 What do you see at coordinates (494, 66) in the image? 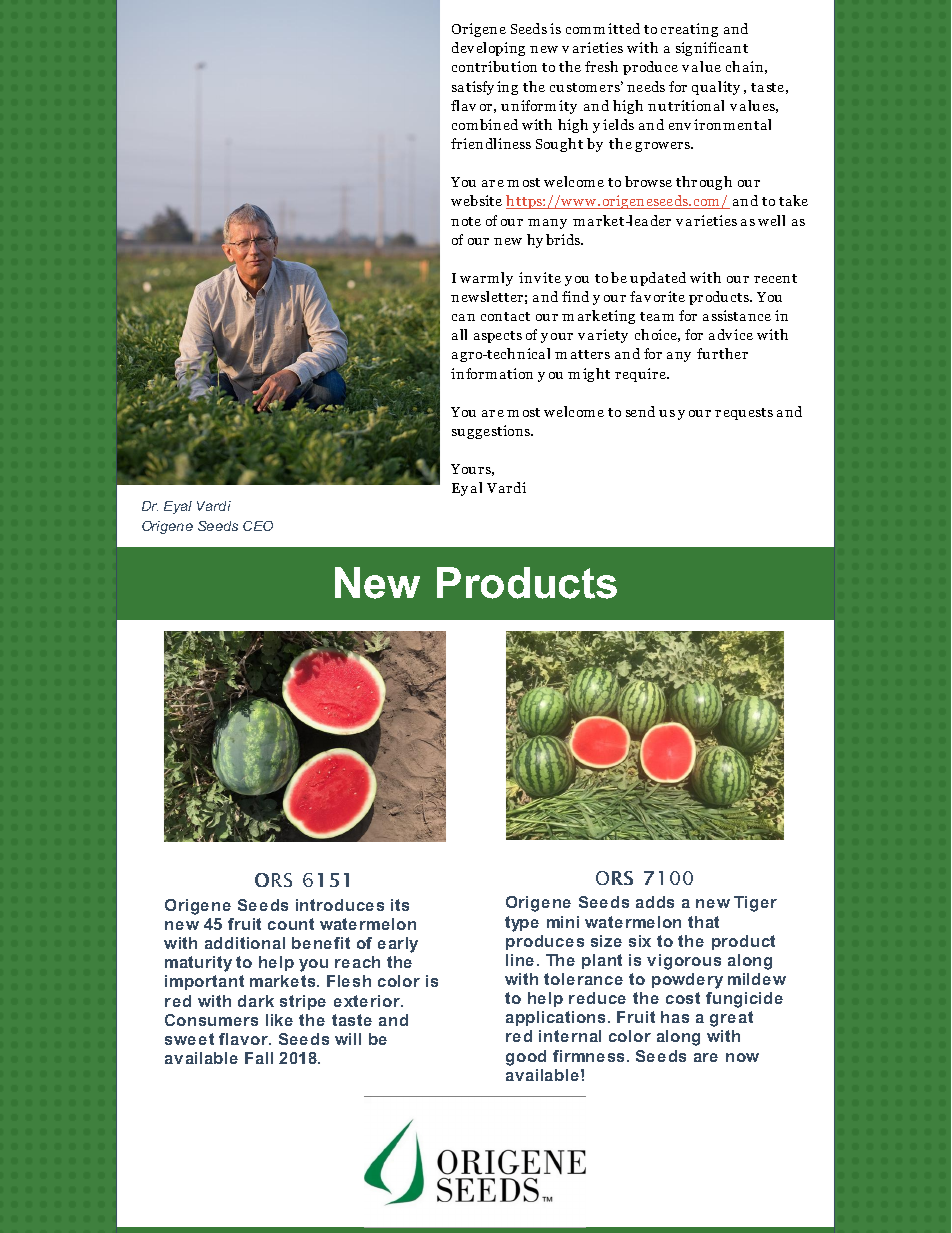
I see `contribution` at bounding box center [494, 66].
